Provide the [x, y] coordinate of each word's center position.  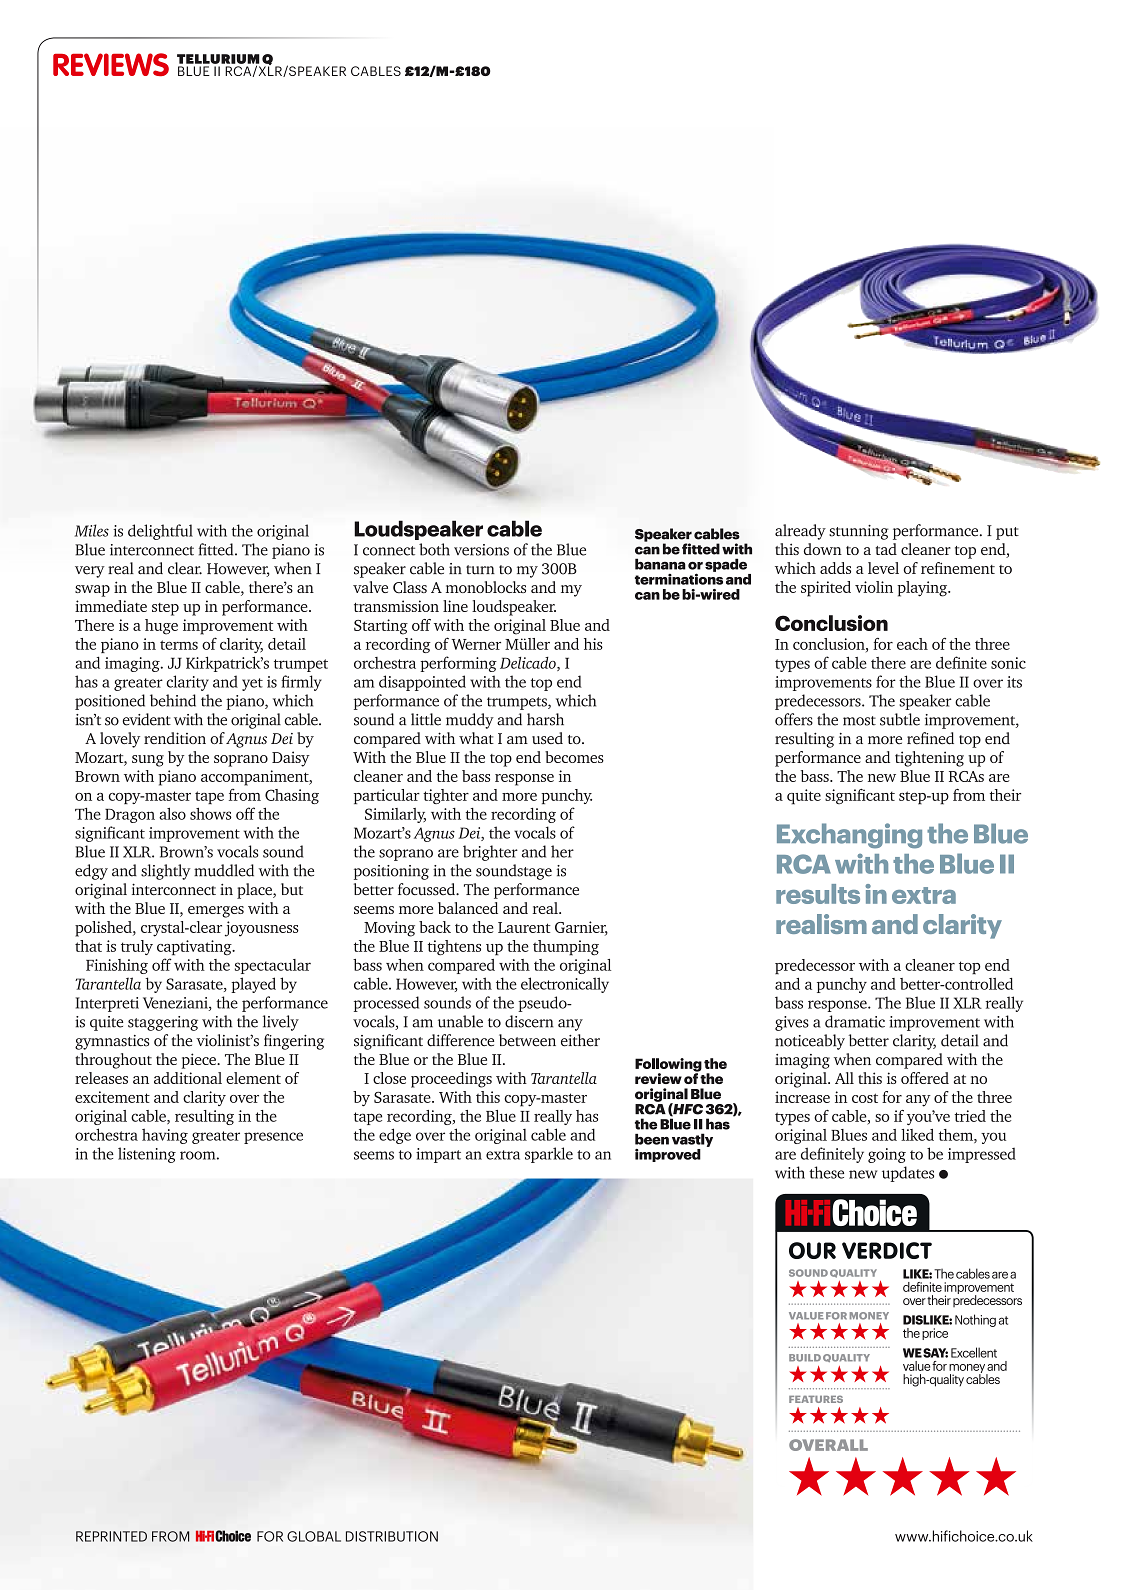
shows [210, 814]
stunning [859, 532]
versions [481, 550]
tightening [929, 759]
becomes [574, 757]
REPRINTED [111, 1536]
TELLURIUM [218, 60]
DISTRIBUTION [392, 1536]
